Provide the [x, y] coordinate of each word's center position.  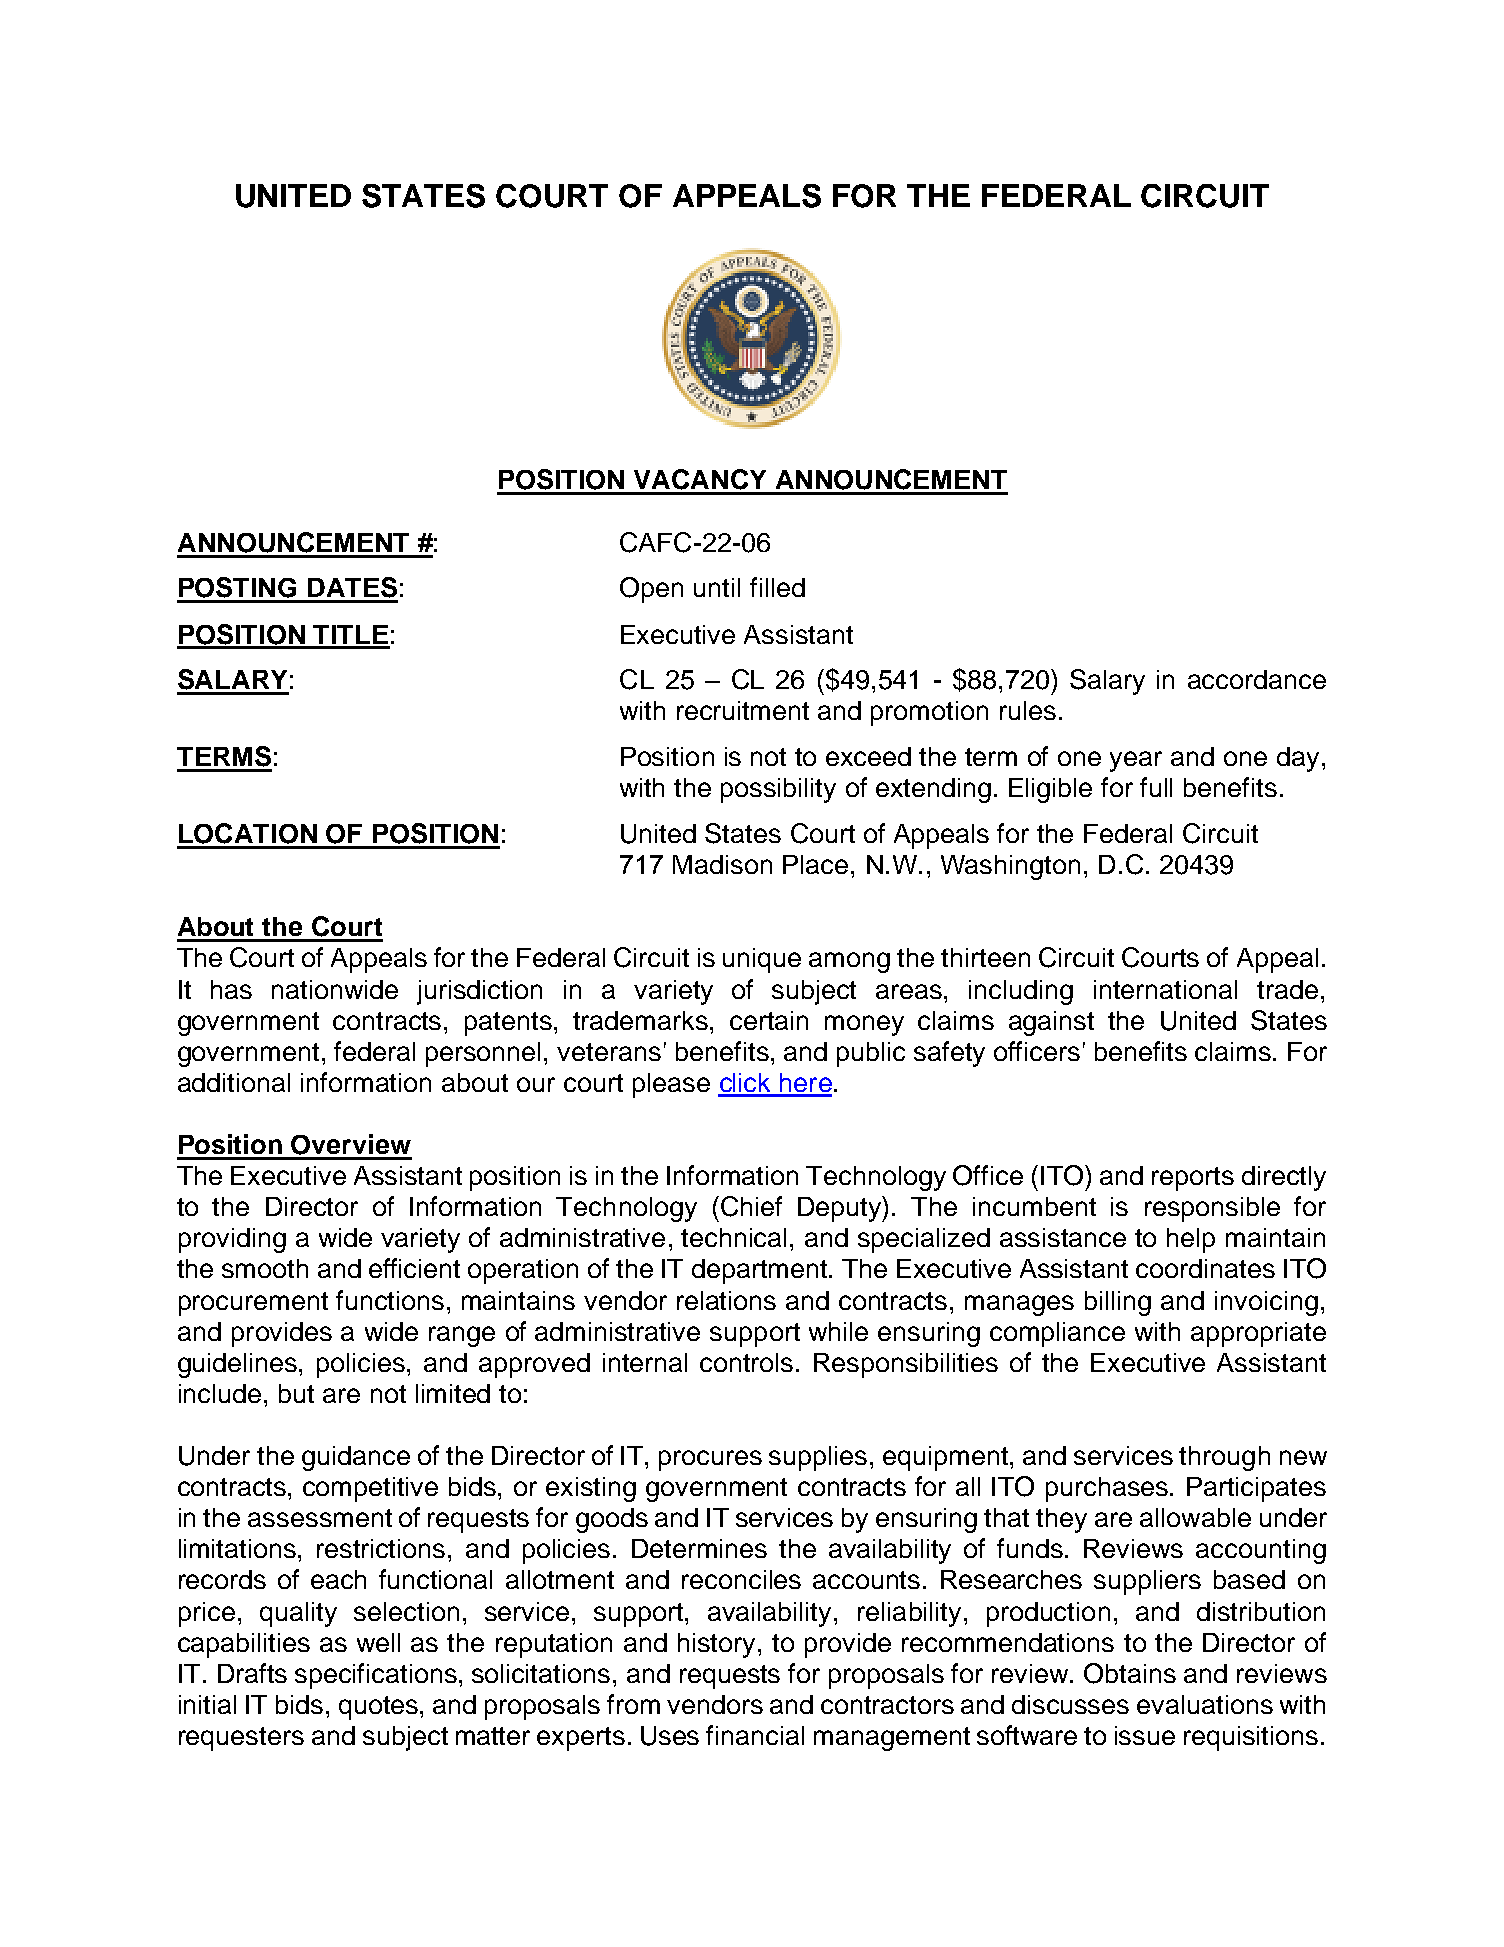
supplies [818, 1458]
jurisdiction [479, 992]
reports [1193, 1179]
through [1224, 1458]
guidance [356, 1458]
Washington [1010, 867]
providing [232, 1240]
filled [777, 587]
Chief [751, 1206]
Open [651, 590]
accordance [1257, 679]
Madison [722, 864]
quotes [380, 1708]
